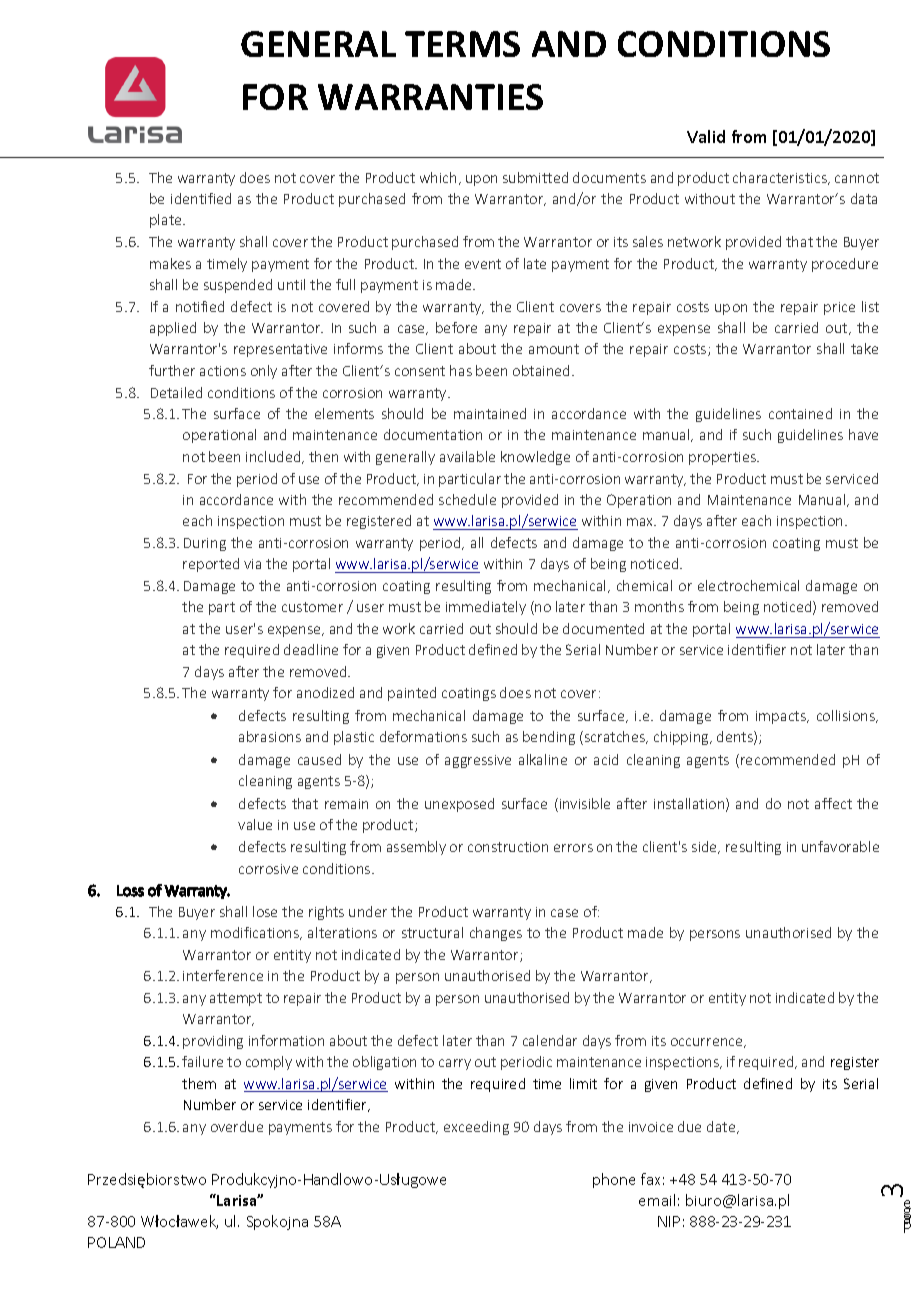 This screenshot has height=1308, width=924. What do you see at coordinates (782, 717) in the screenshot?
I see `impacts` at bounding box center [782, 717].
